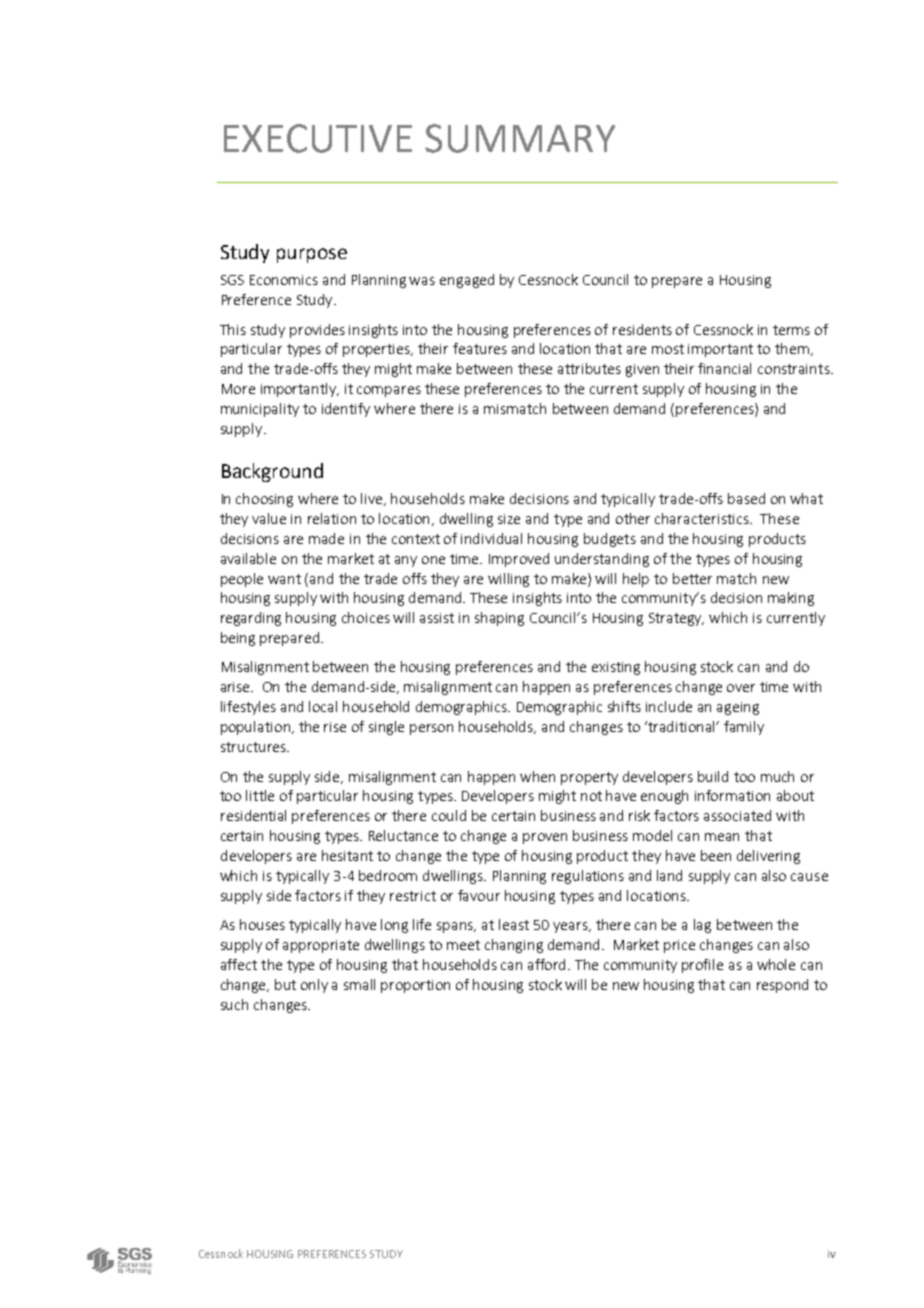 The height and width of the screenshot is (1308, 924). Describe the element at coordinates (537, 776) in the screenshot. I see `when` at that location.
